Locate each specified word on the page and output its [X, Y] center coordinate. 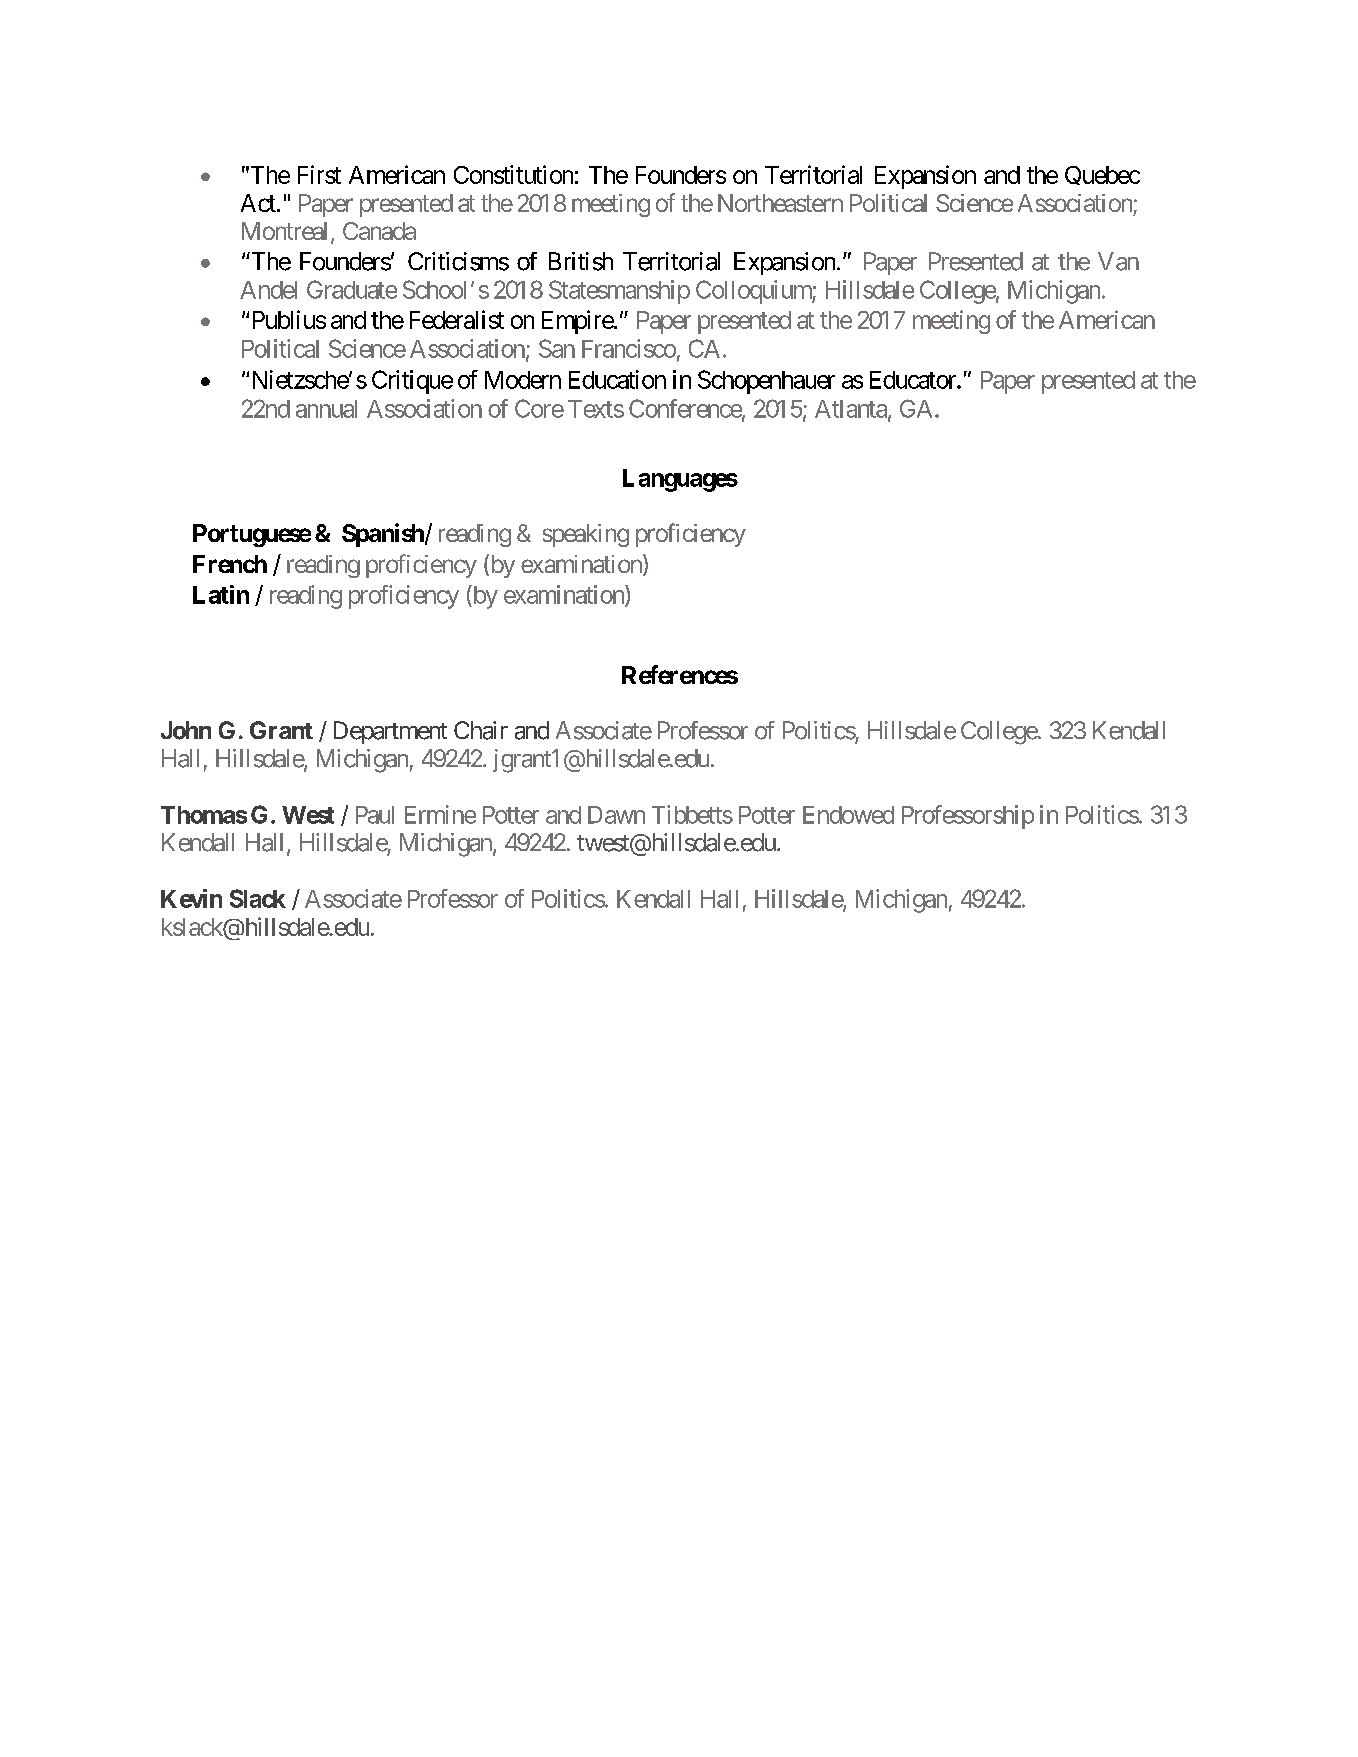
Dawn [616, 815]
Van [1118, 261]
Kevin [191, 898]
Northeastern [780, 203]
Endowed [848, 815]
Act [258, 203]
